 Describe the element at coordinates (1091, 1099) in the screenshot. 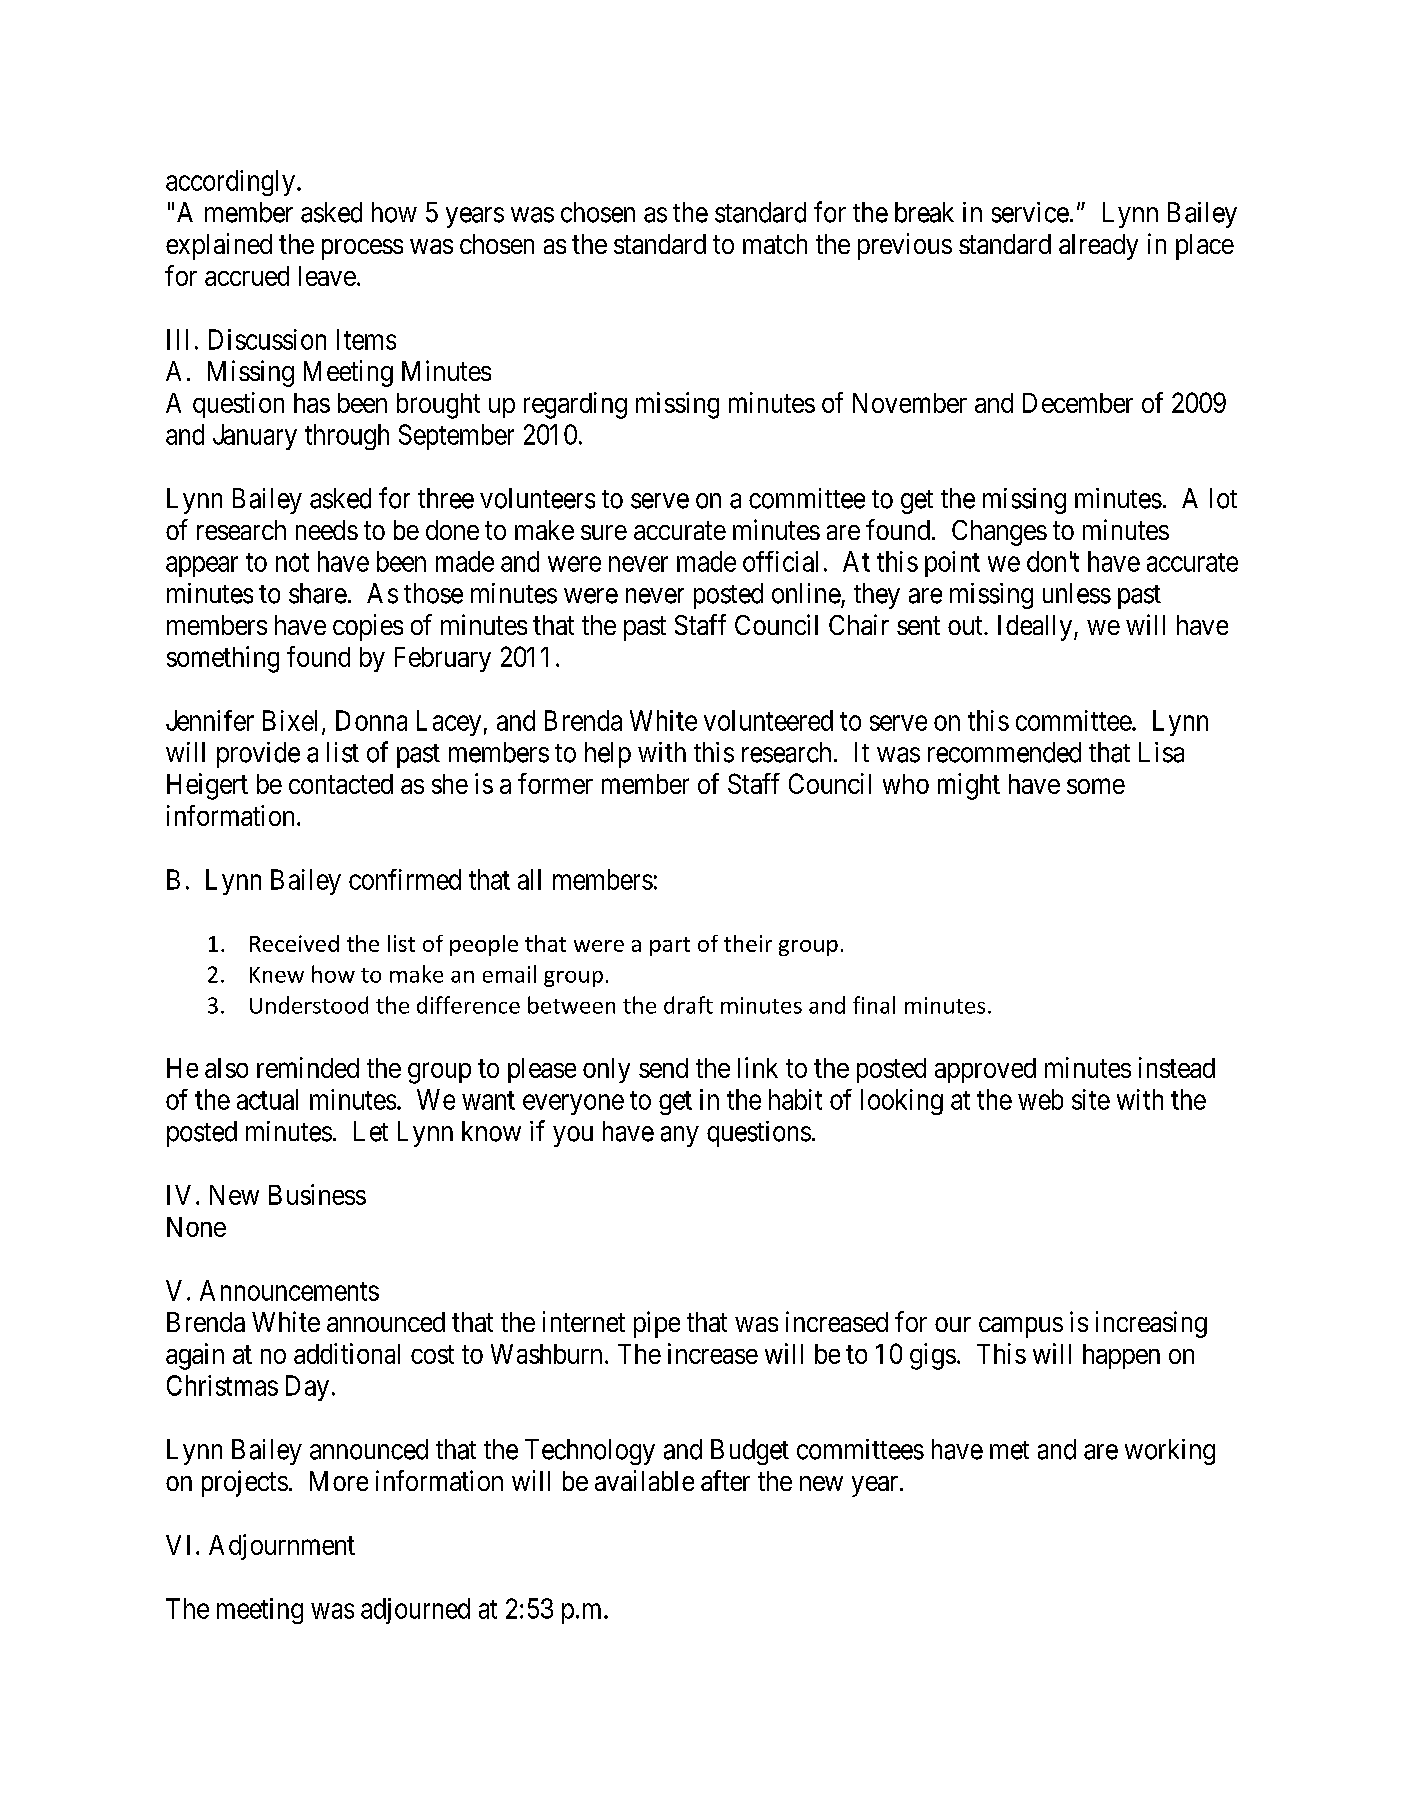

I see `site` at that location.
